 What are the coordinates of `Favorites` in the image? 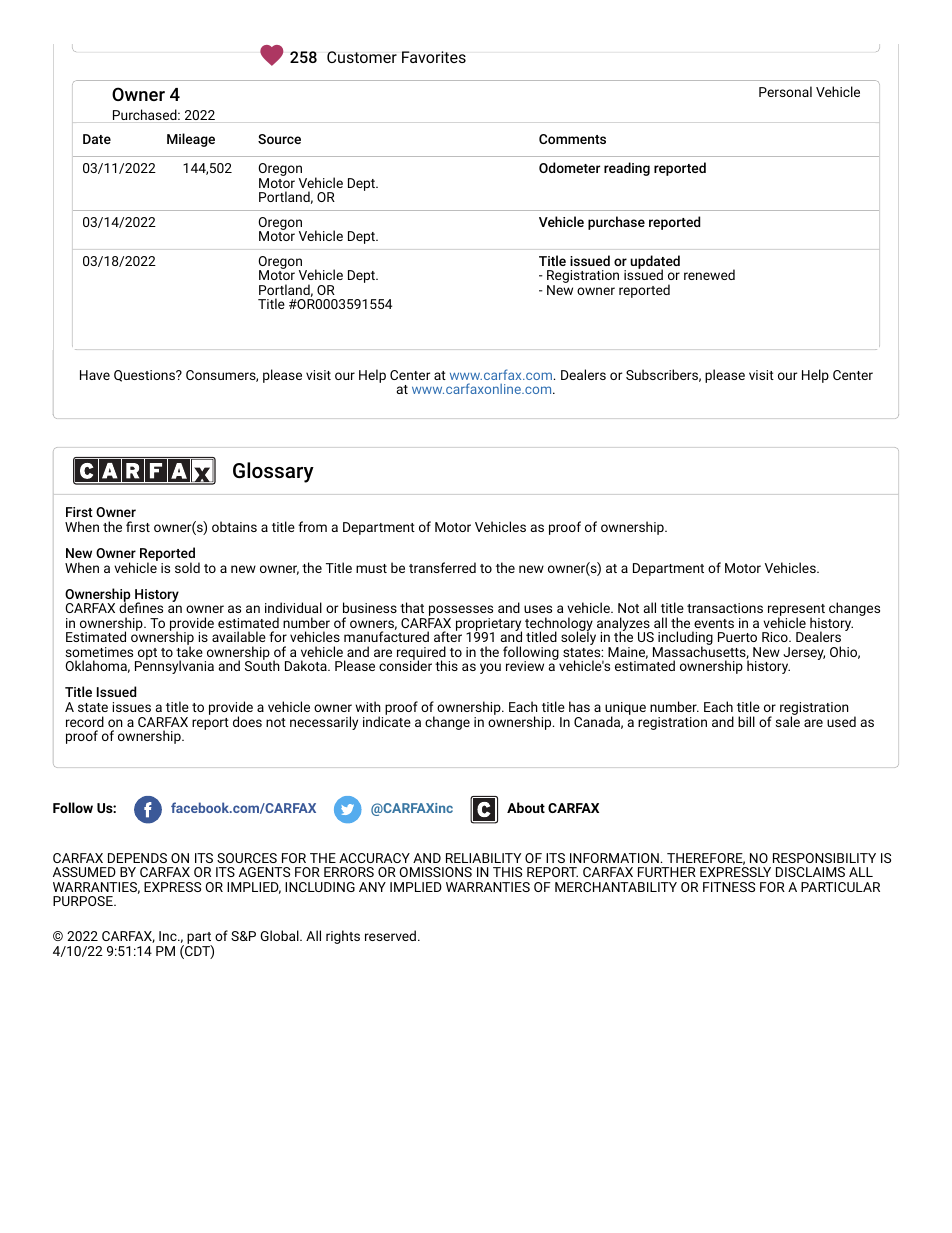 It's located at (434, 57).
